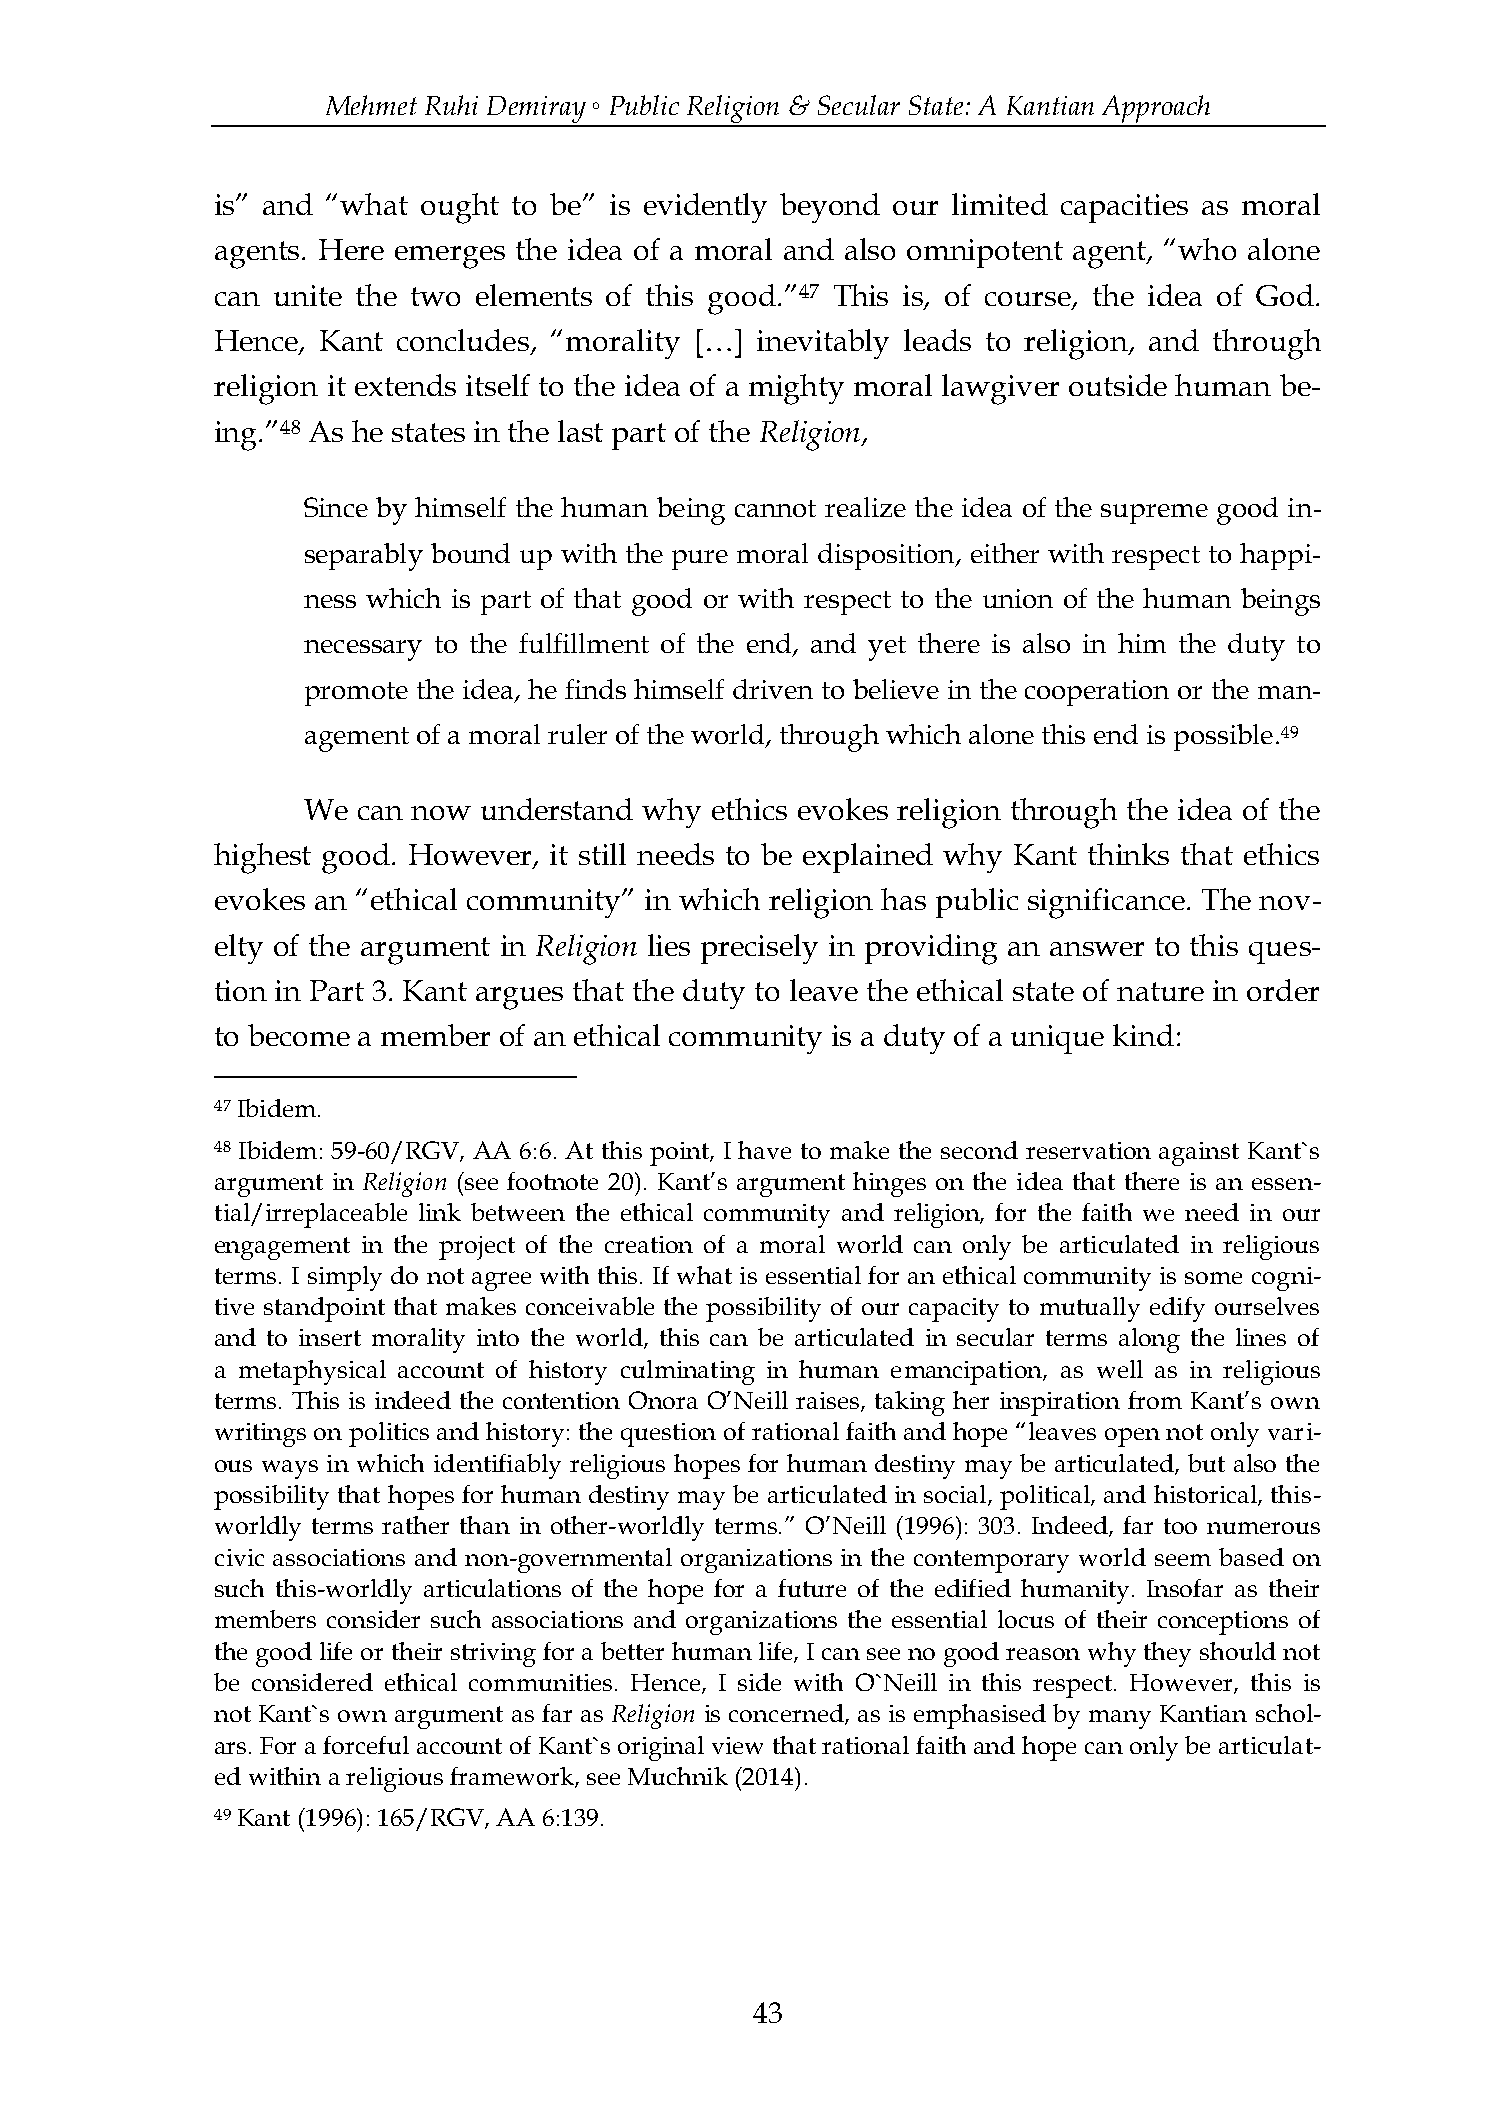 The width and height of the document is (1500, 2121). What do you see at coordinates (688, 1372) in the document?
I see `culminating` at bounding box center [688, 1372].
